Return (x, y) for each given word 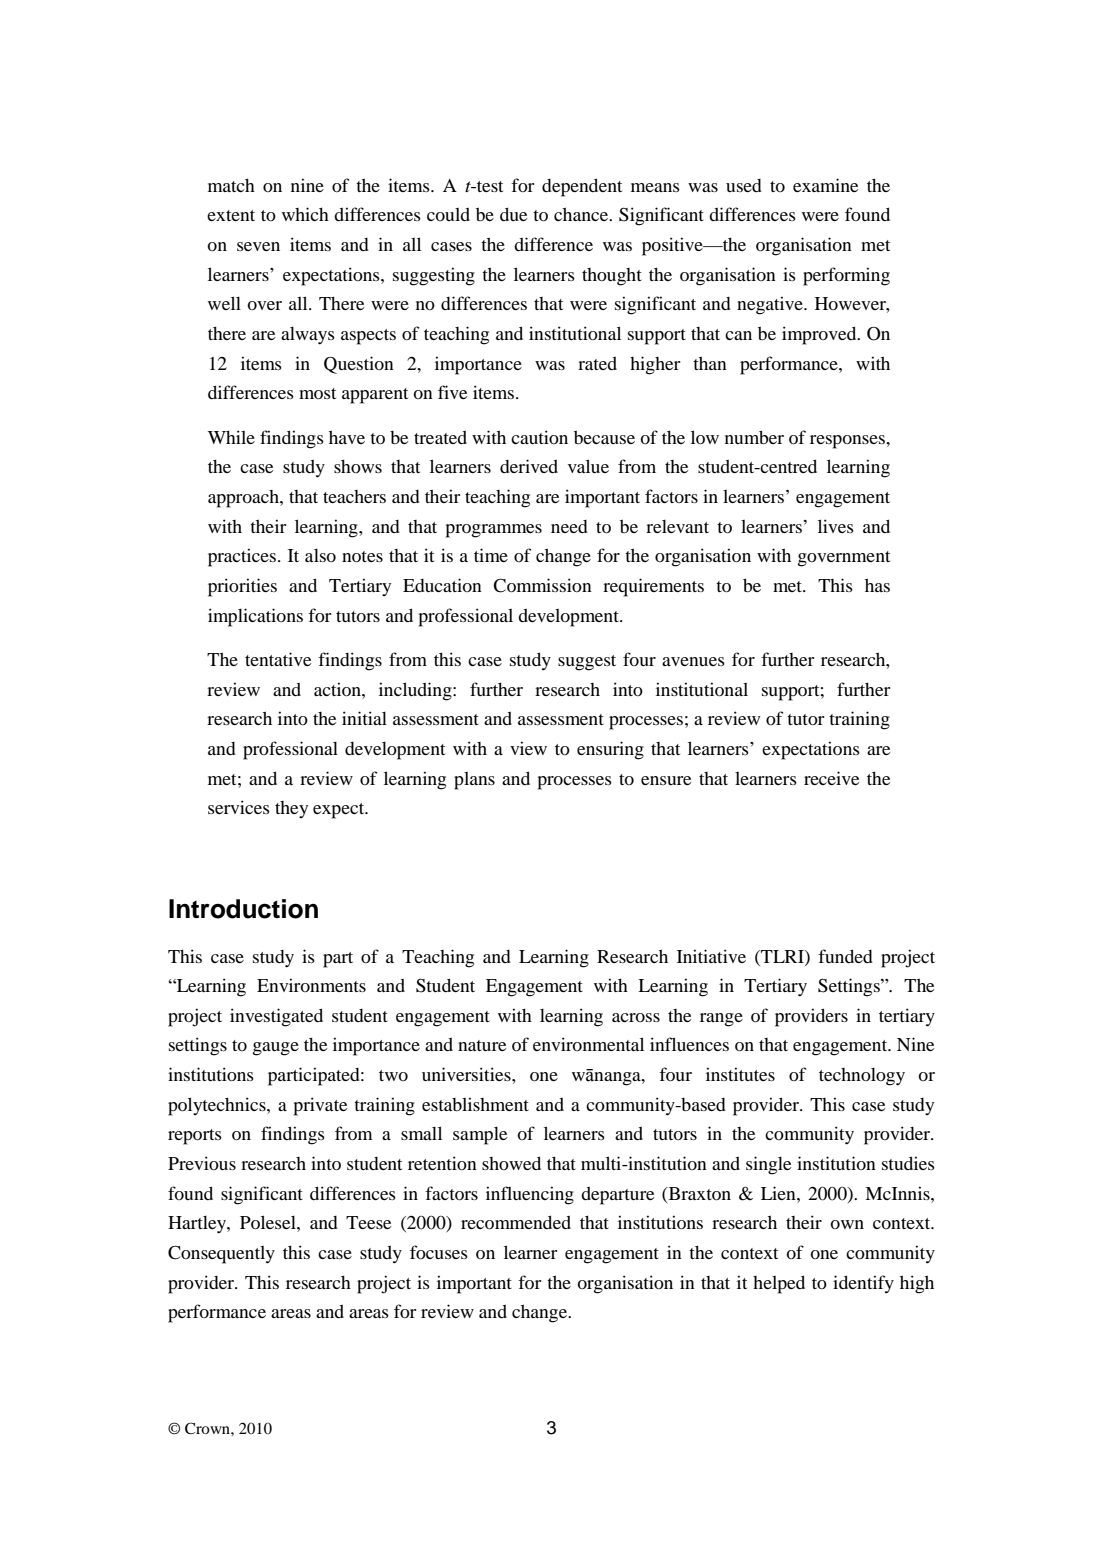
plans (474, 781)
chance (582, 214)
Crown (208, 1428)
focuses (439, 1252)
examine (825, 185)
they (291, 809)
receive (831, 778)
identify (863, 1284)
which (305, 214)
